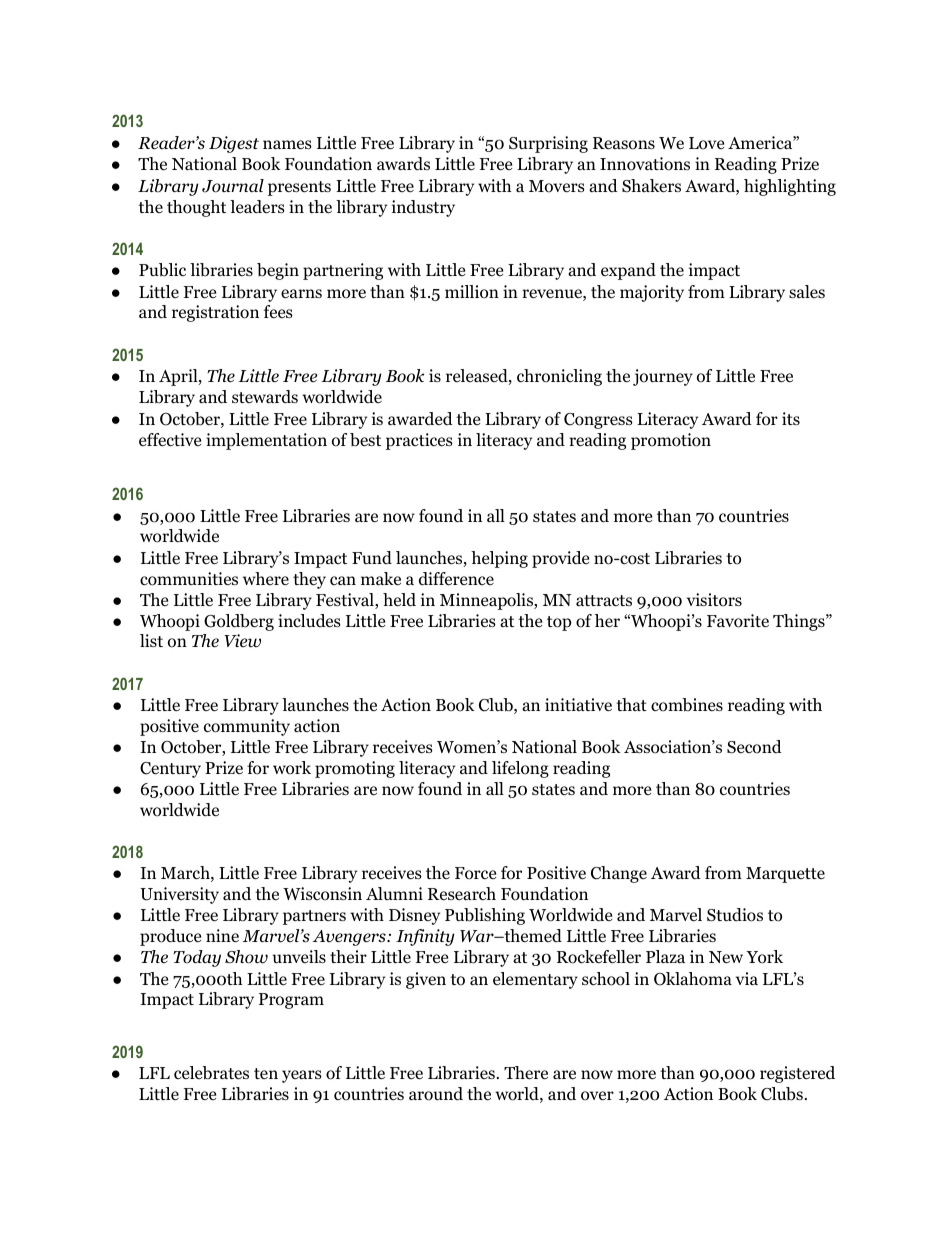  I want to click on There, so click(526, 1073).
